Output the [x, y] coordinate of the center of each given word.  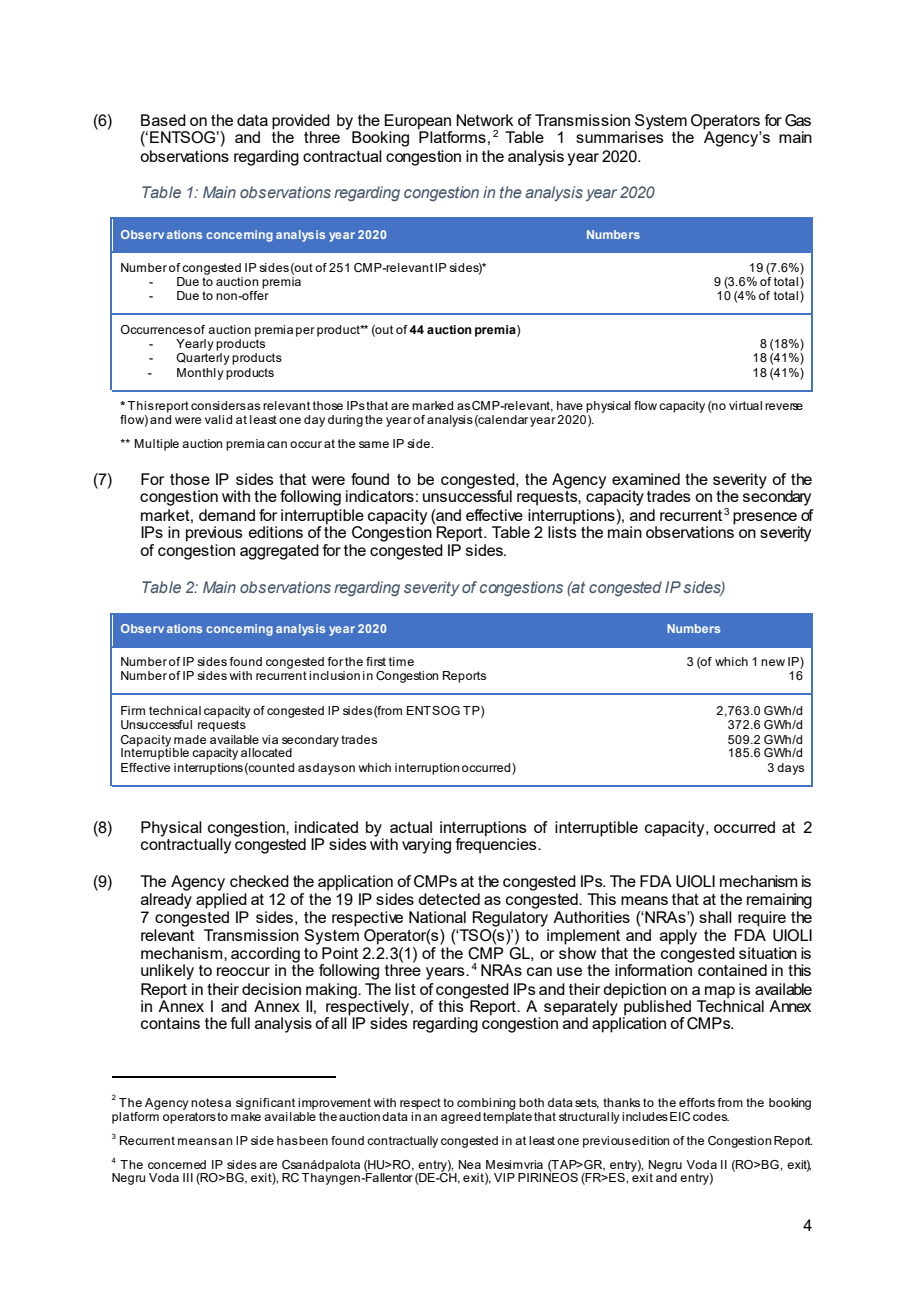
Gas [798, 120]
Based [163, 120]
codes [711, 1116]
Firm [133, 710]
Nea [470, 1164]
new [773, 662]
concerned [177, 1164]
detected [449, 899]
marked [432, 405]
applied [221, 901]
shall [715, 917]
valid [218, 419]
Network [484, 120]
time [401, 661]
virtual [745, 405]
